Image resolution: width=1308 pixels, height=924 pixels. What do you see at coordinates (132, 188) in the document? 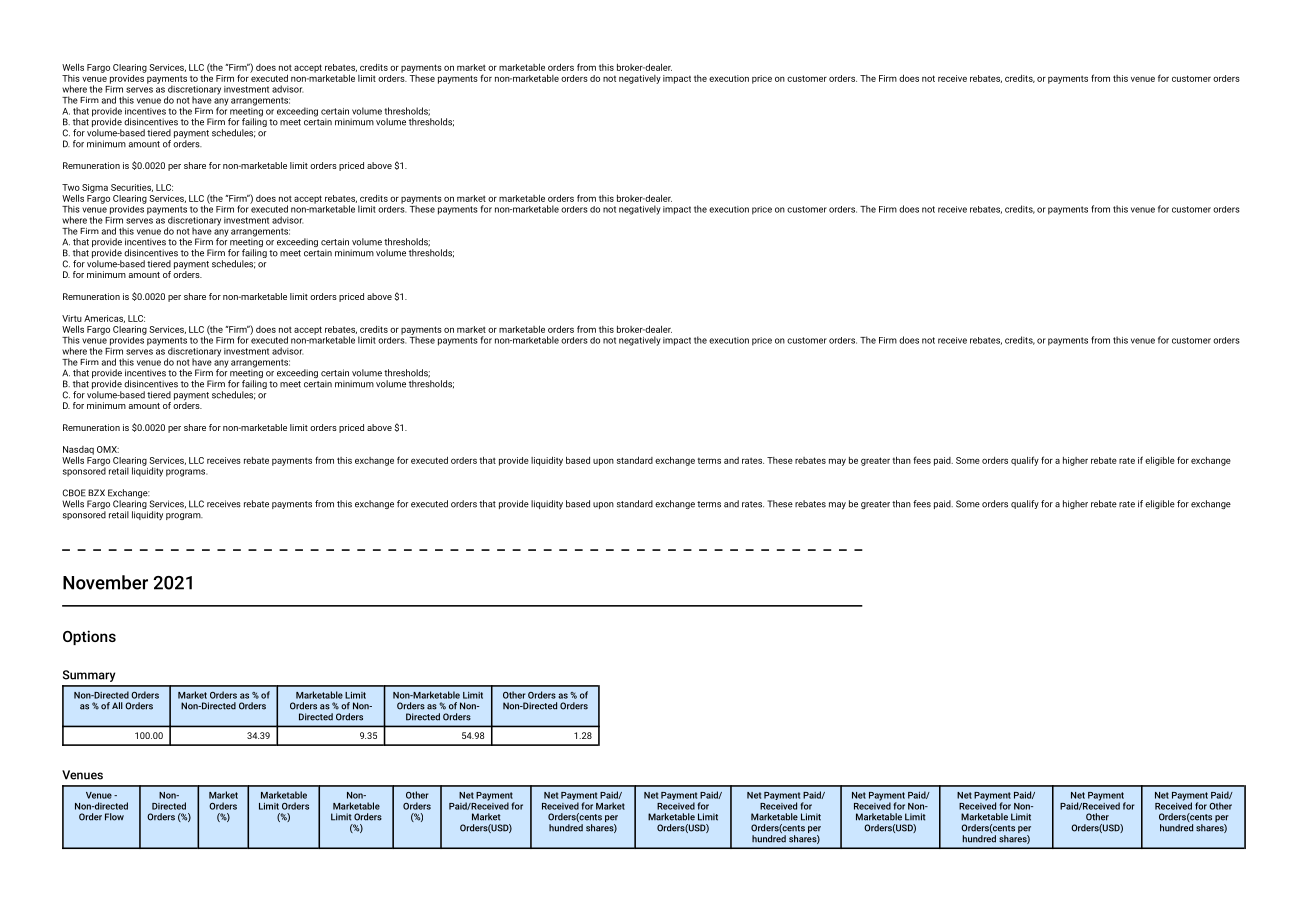
I see `Securities` at bounding box center [132, 188].
